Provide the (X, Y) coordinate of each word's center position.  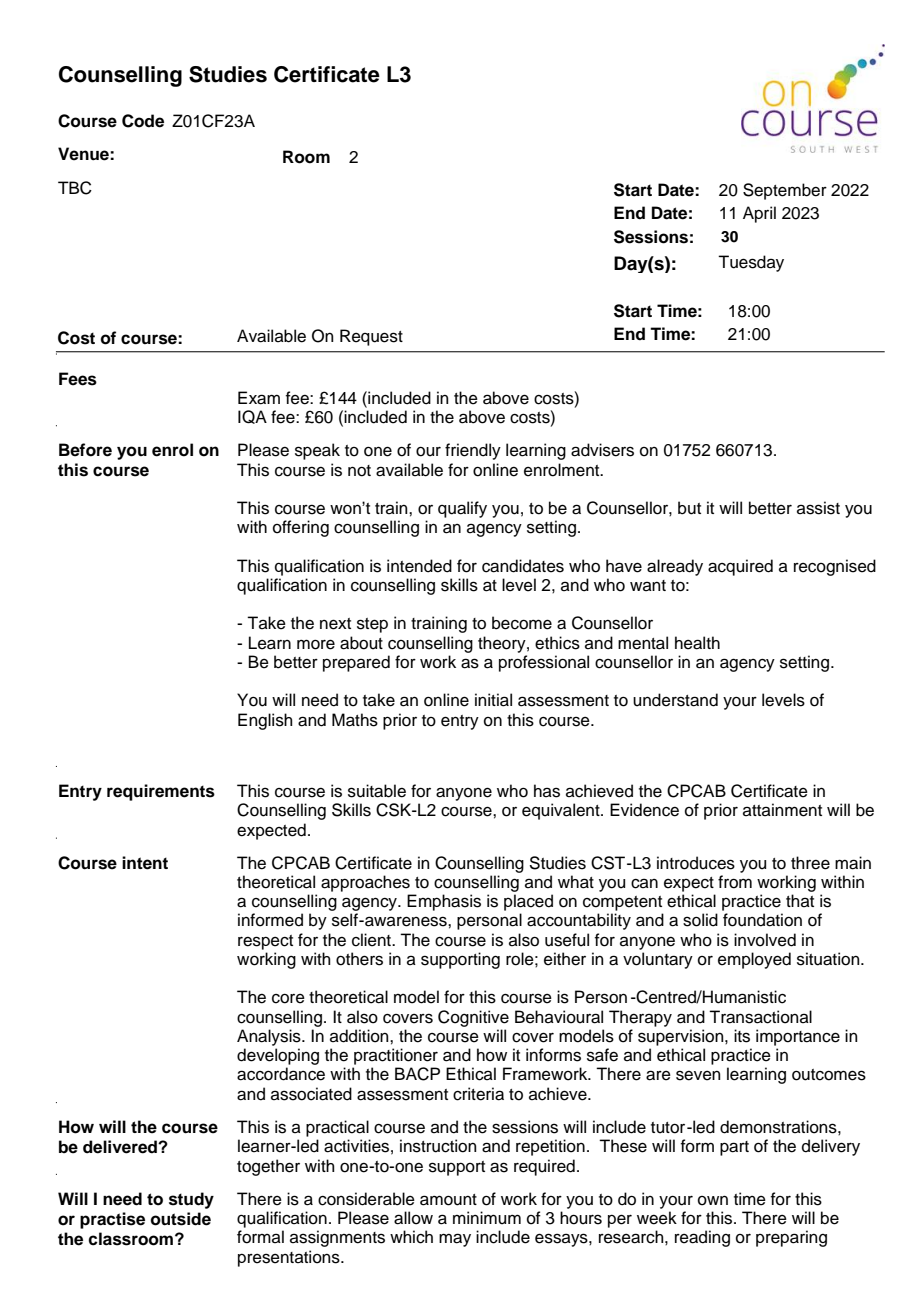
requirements (161, 792)
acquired (740, 567)
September (785, 191)
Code (143, 121)
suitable (377, 791)
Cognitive (473, 1018)
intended (419, 566)
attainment (782, 810)
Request (371, 337)
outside (181, 1219)
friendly (473, 451)
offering (301, 528)
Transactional (760, 1017)
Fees (78, 379)
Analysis (270, 1037)
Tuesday (751, 263)
